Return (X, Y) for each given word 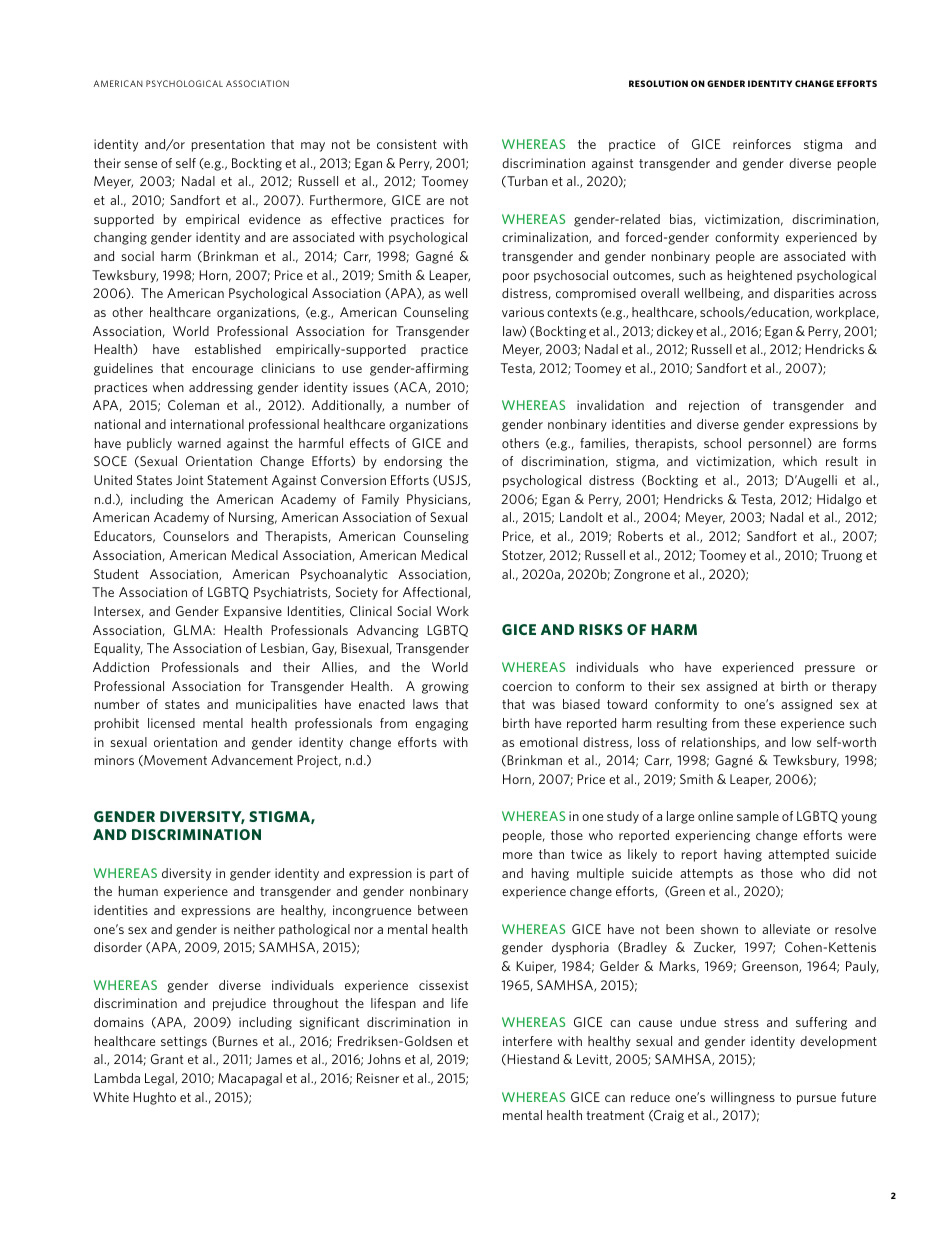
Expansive (253, 612)
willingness (743, 1098)
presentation (228, 145)
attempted (798, 855)
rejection (714, 406)
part (441, 875)
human (138, 891)
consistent (407, 144)
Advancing (388, 631)
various (523, 312)
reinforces (762, 144)
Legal (160, 1079)
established (228, 349)
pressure (830, 670)
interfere (527, 1041)
